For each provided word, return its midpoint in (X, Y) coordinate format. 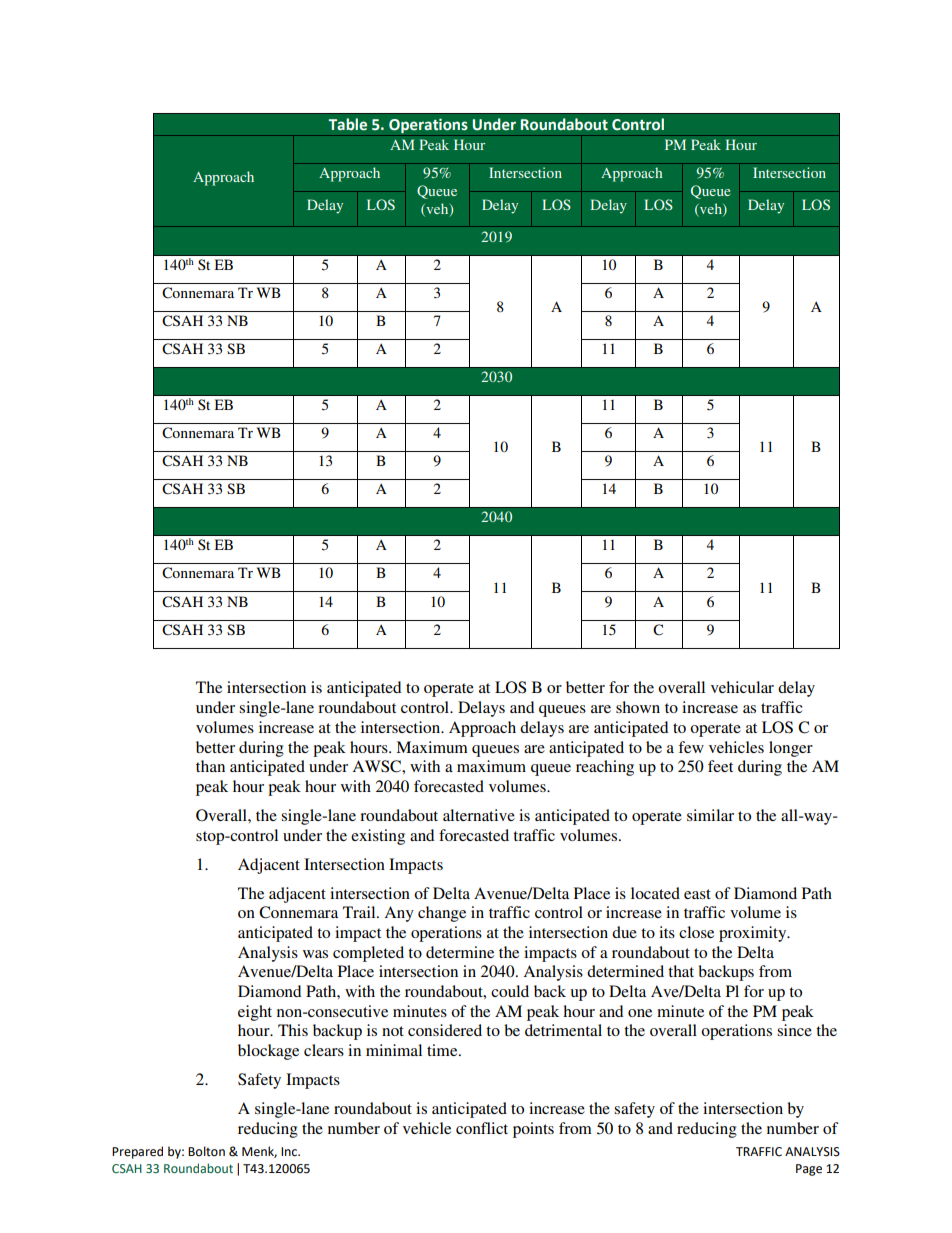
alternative (479, 815)
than (210, 766)
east (697, 894)
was (315, 954)
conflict (482, 1128)
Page (809, 1170)
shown (638, 707)
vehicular (742, 687)
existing (378, 837)
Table (347, 124)
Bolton (206, 1151)
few (691, 747)
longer (791, 749)
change (442, 914)
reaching (605, 768)
